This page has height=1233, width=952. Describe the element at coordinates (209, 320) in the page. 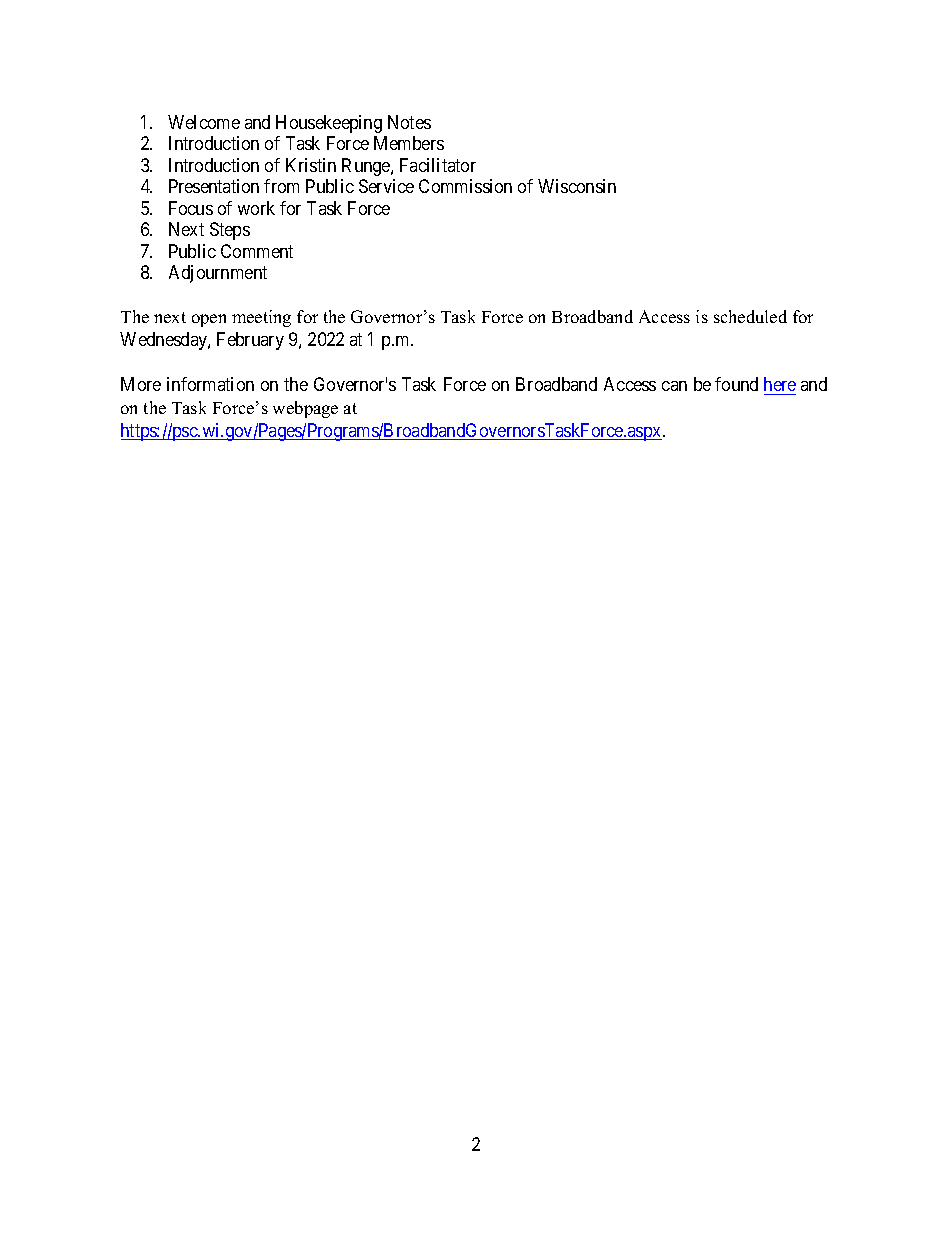

I see `open` at that location.
